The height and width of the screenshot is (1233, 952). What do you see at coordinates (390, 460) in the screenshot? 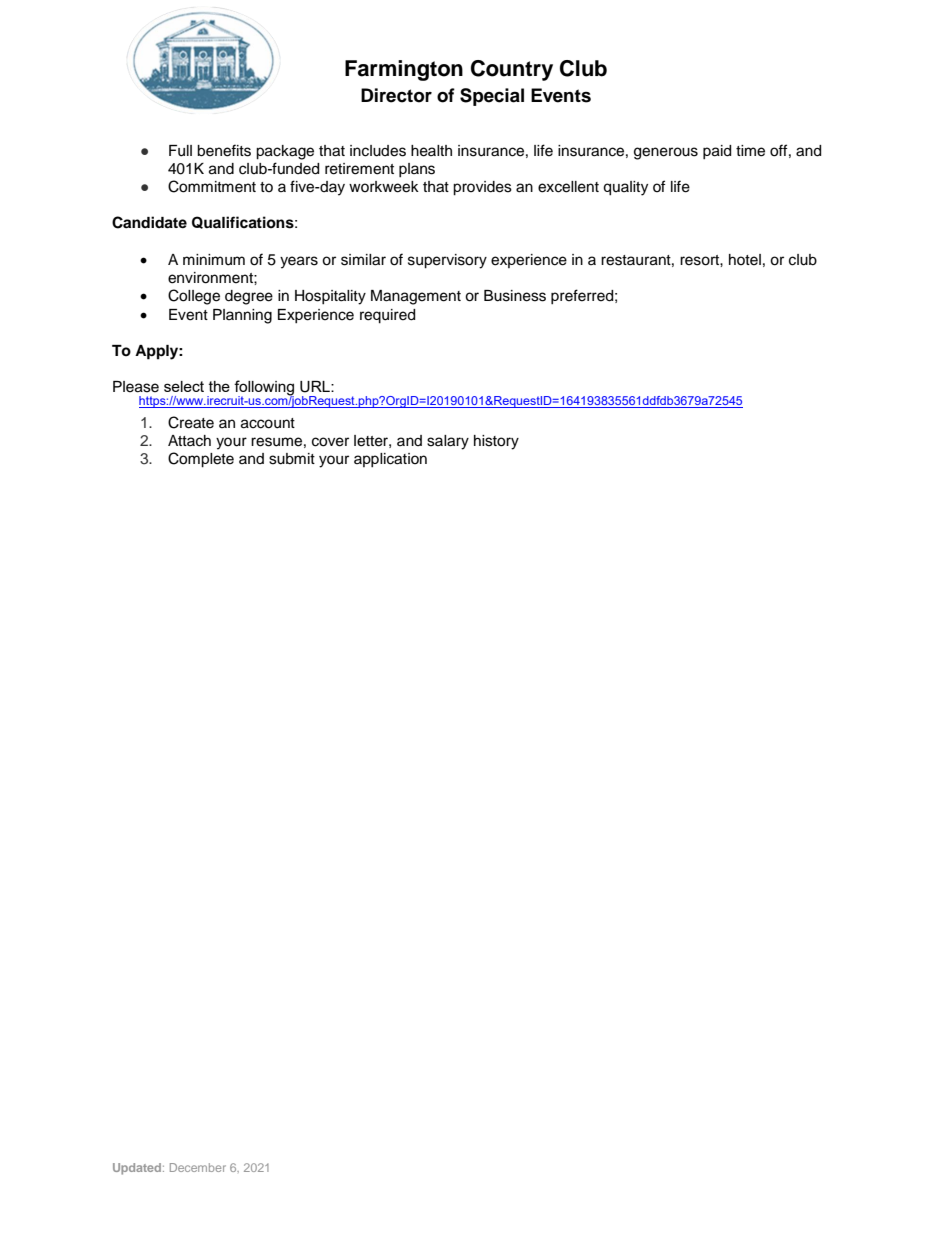
I see `application` at bounding box center [390, 460].
